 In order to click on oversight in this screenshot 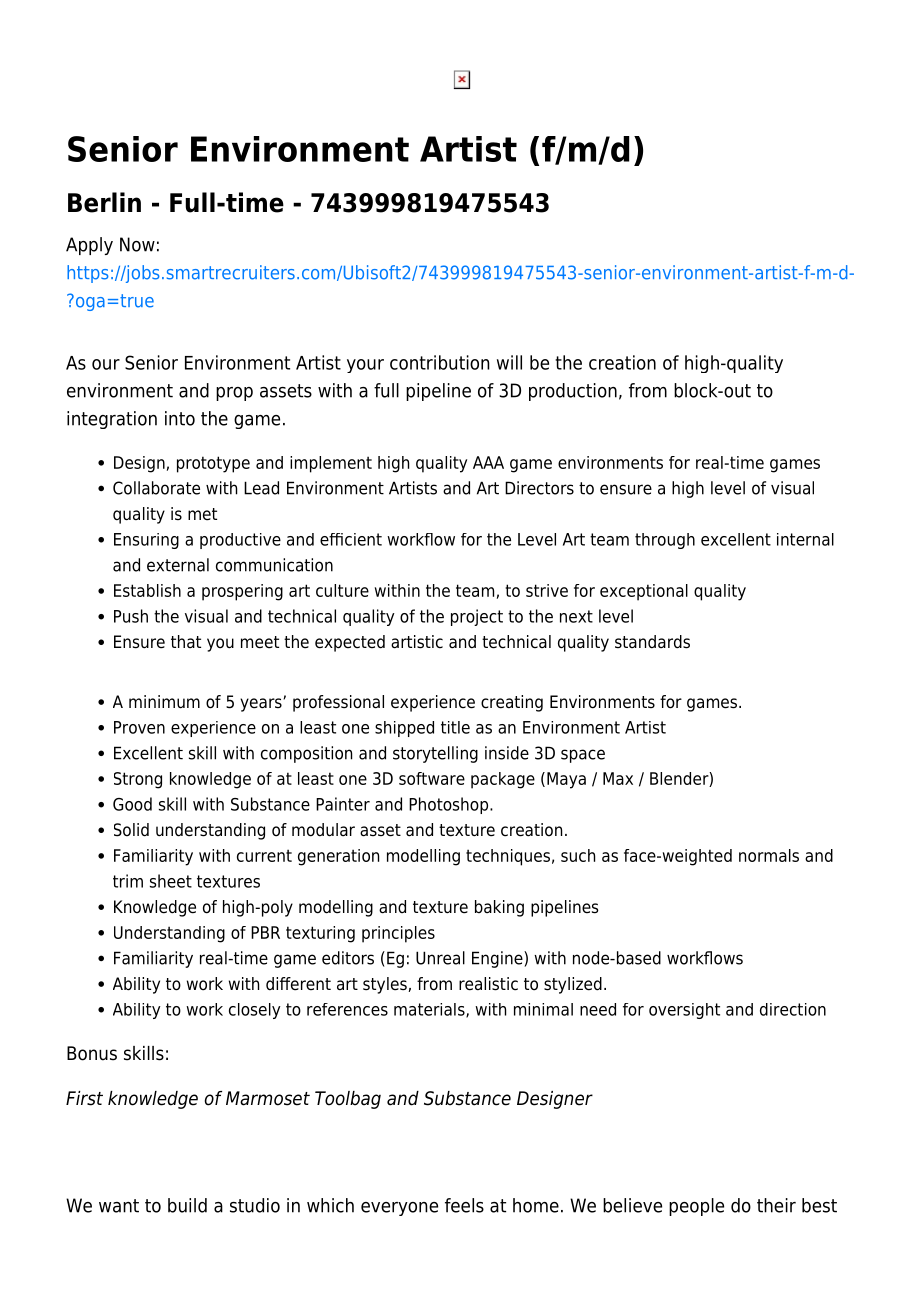, I will do `click(684, 1011)`.
